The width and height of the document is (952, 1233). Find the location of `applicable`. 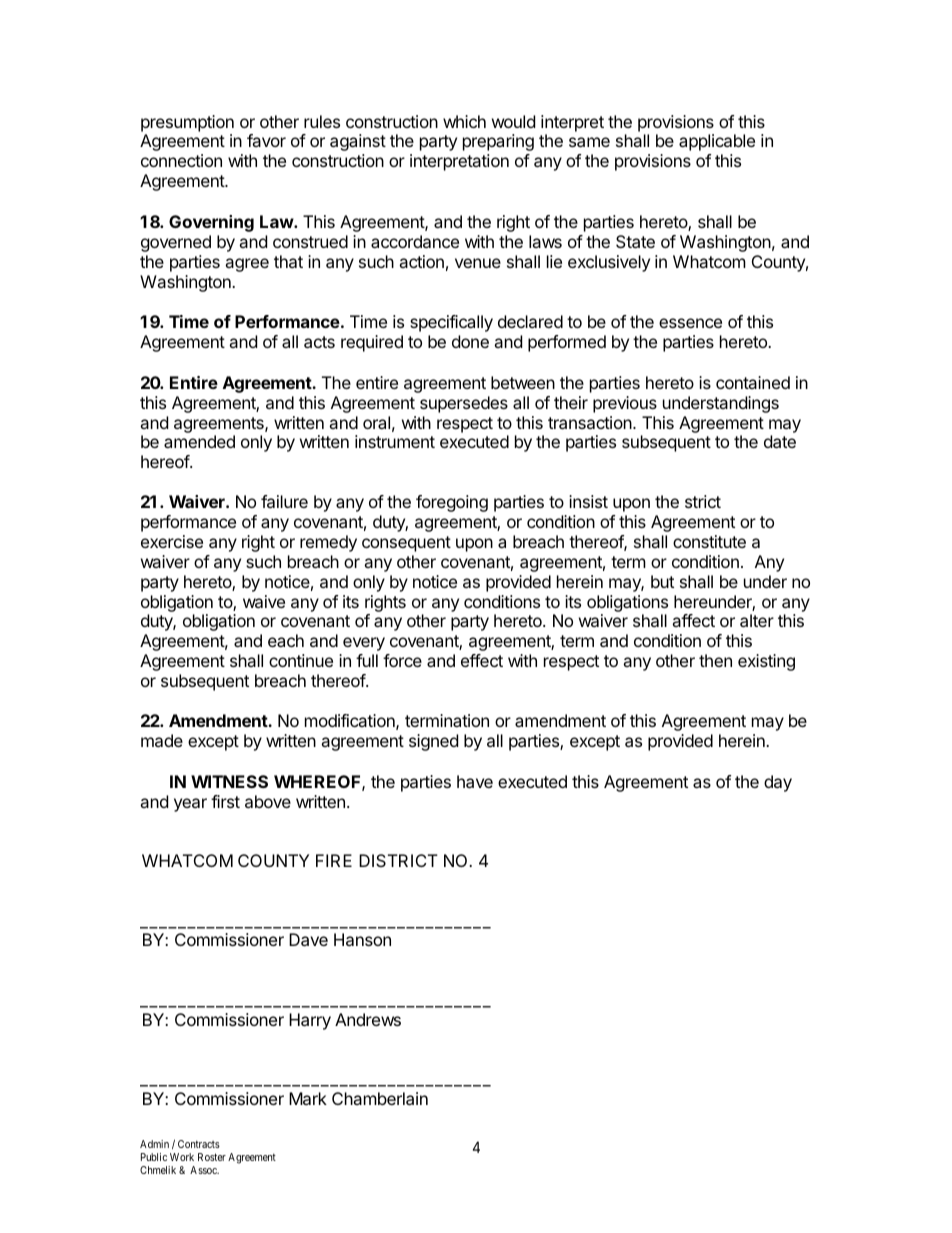

applicable is located at coordinates (717, 142).
